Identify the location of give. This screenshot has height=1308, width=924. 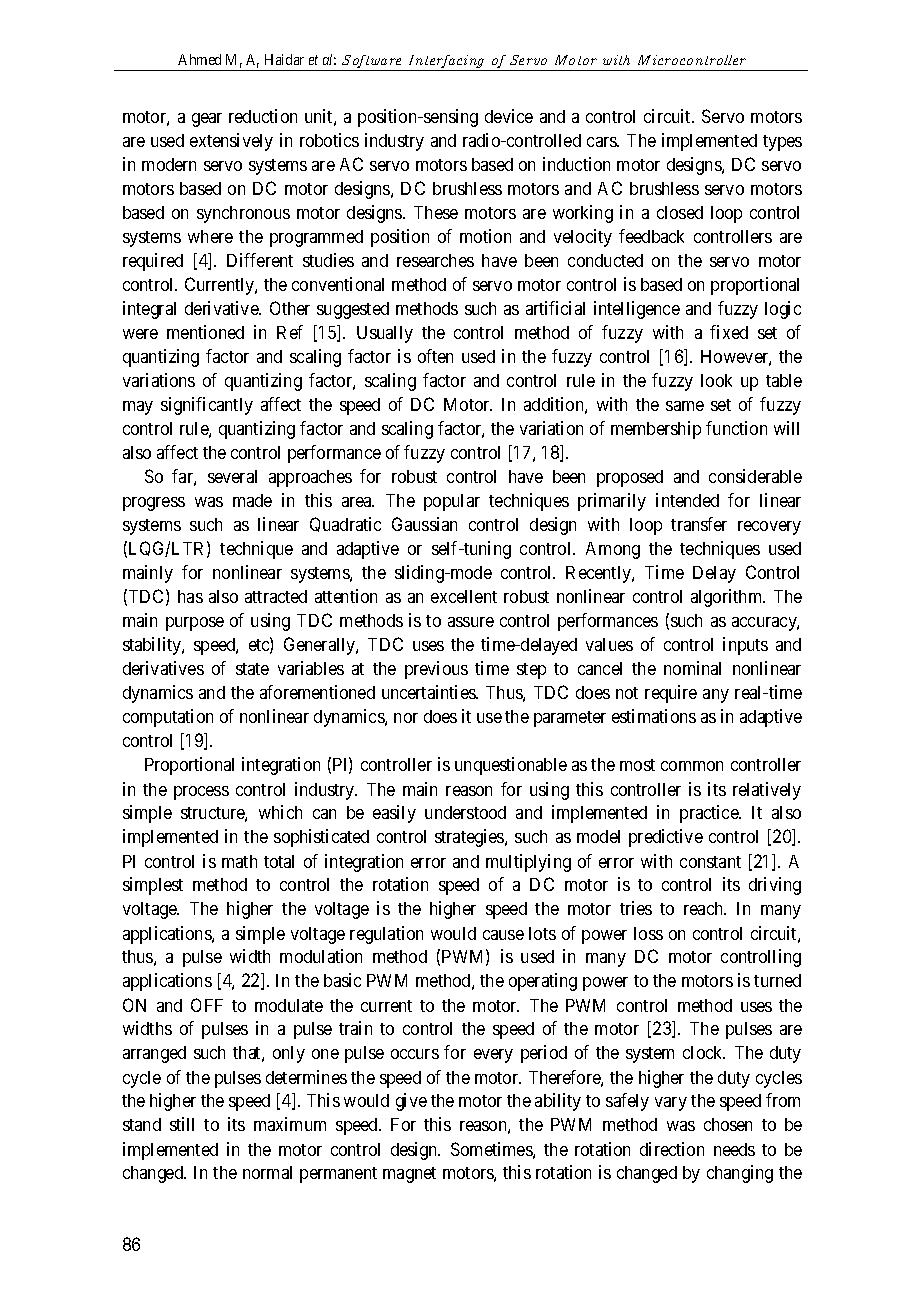
(411, 1102).
